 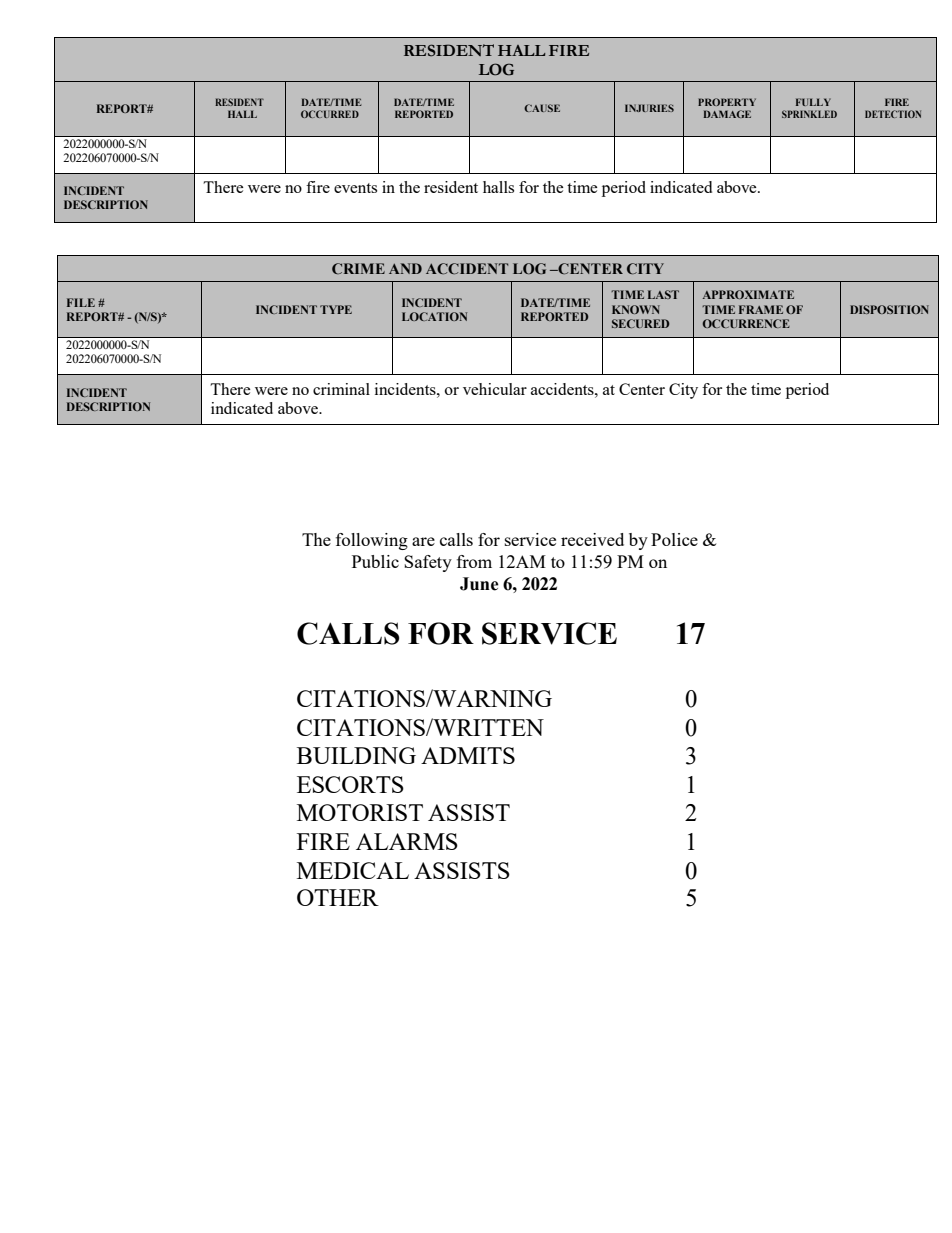 I want to click on OTHER, so click(x=338, y=897).
